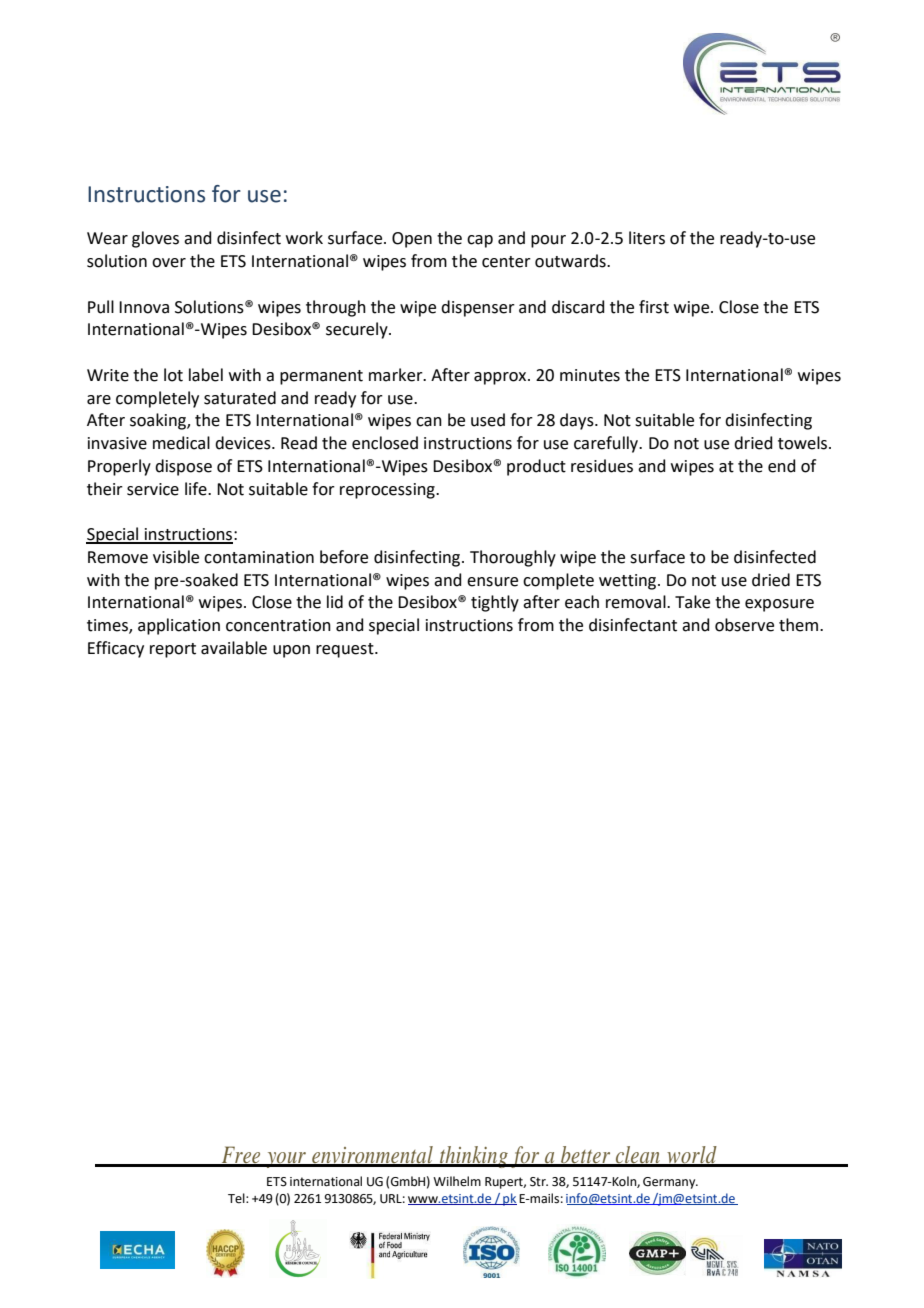 Image resolution: width=924 pixels, height=1308 pixels. What do you see at coordinates (480, 241) in the document?
I see `cap` at bounding box center [480, 241].
